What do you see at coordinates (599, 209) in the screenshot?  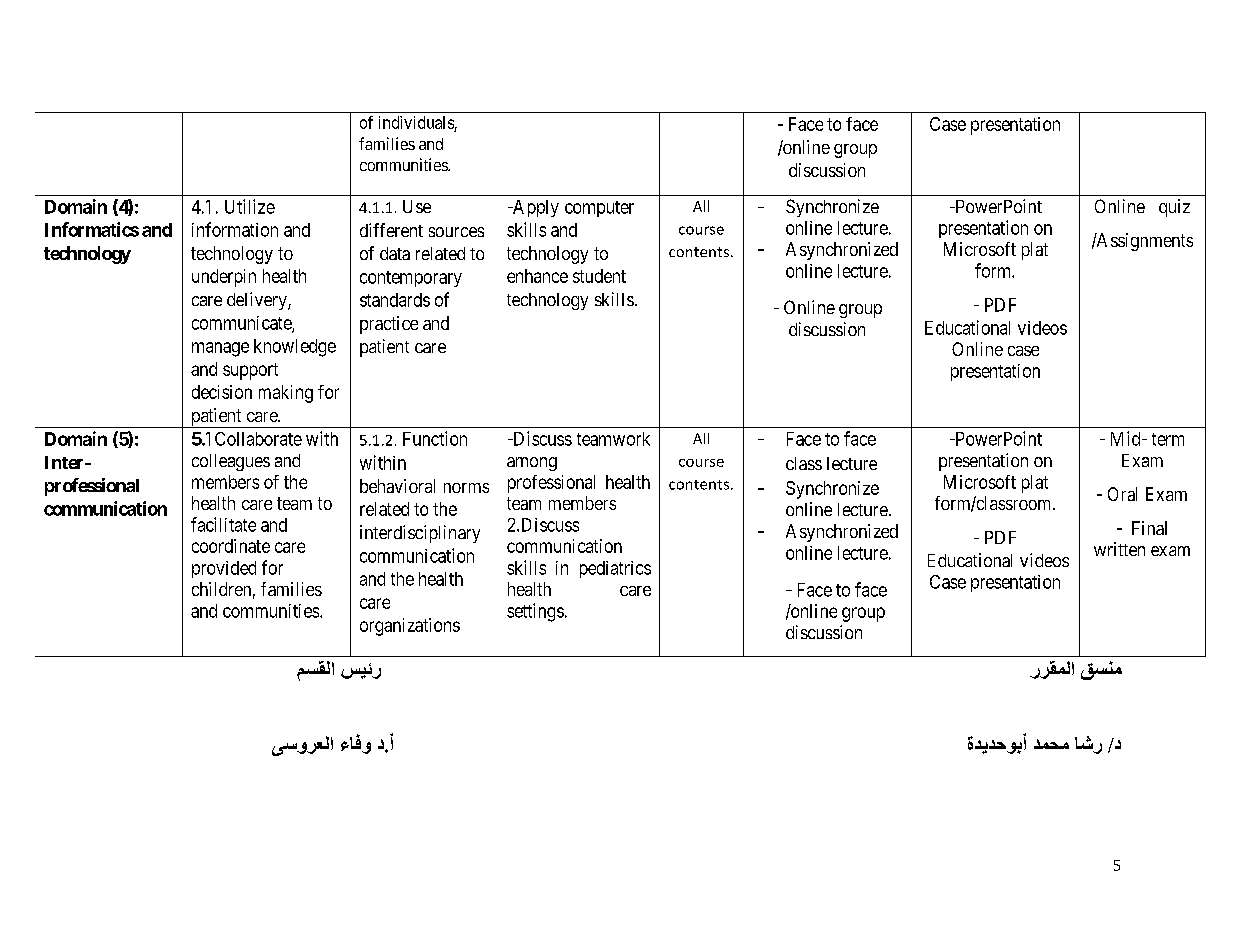 I see `computer` at bounding box center [599, 209].
